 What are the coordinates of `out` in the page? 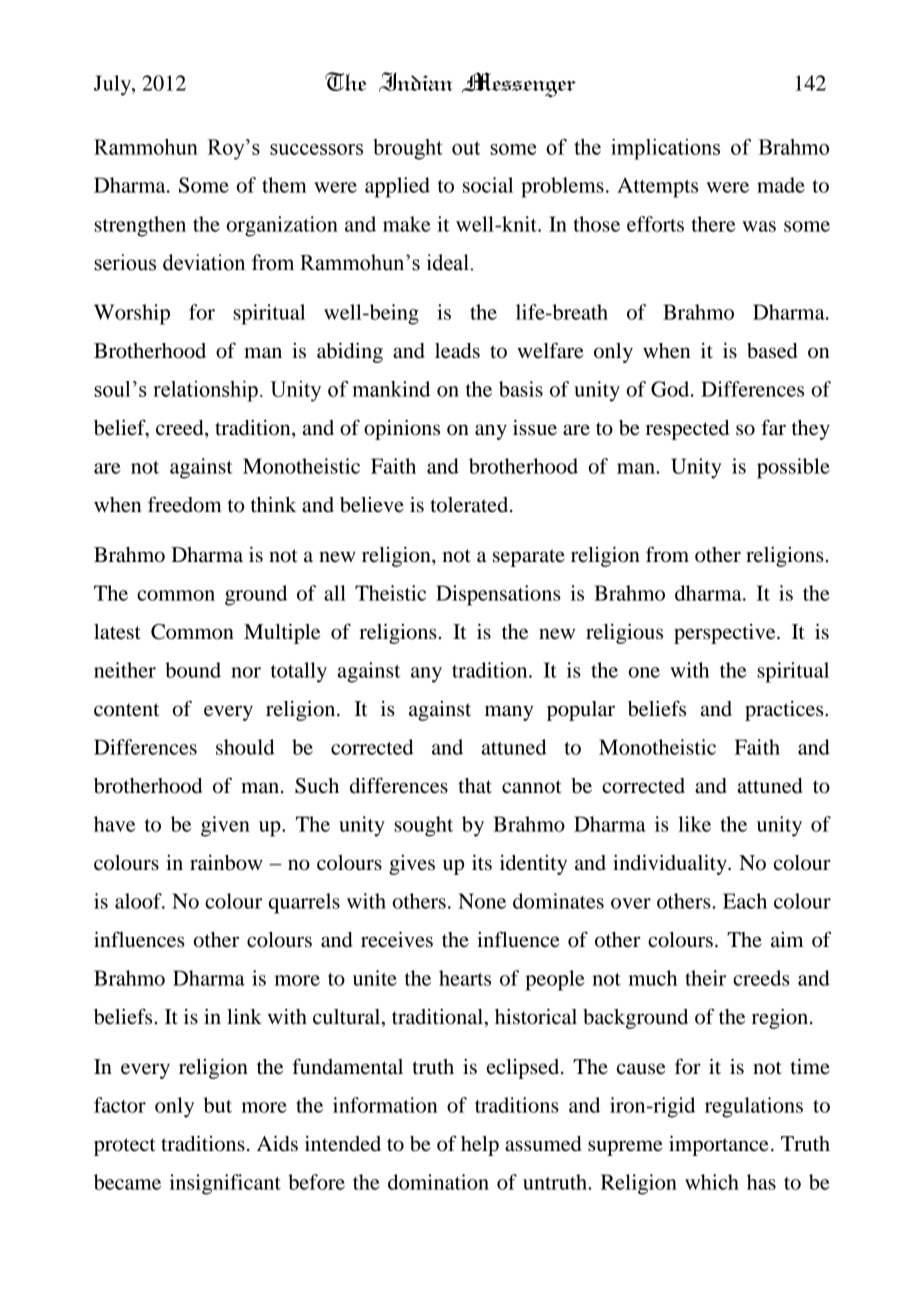 It's located at (466, 148).
